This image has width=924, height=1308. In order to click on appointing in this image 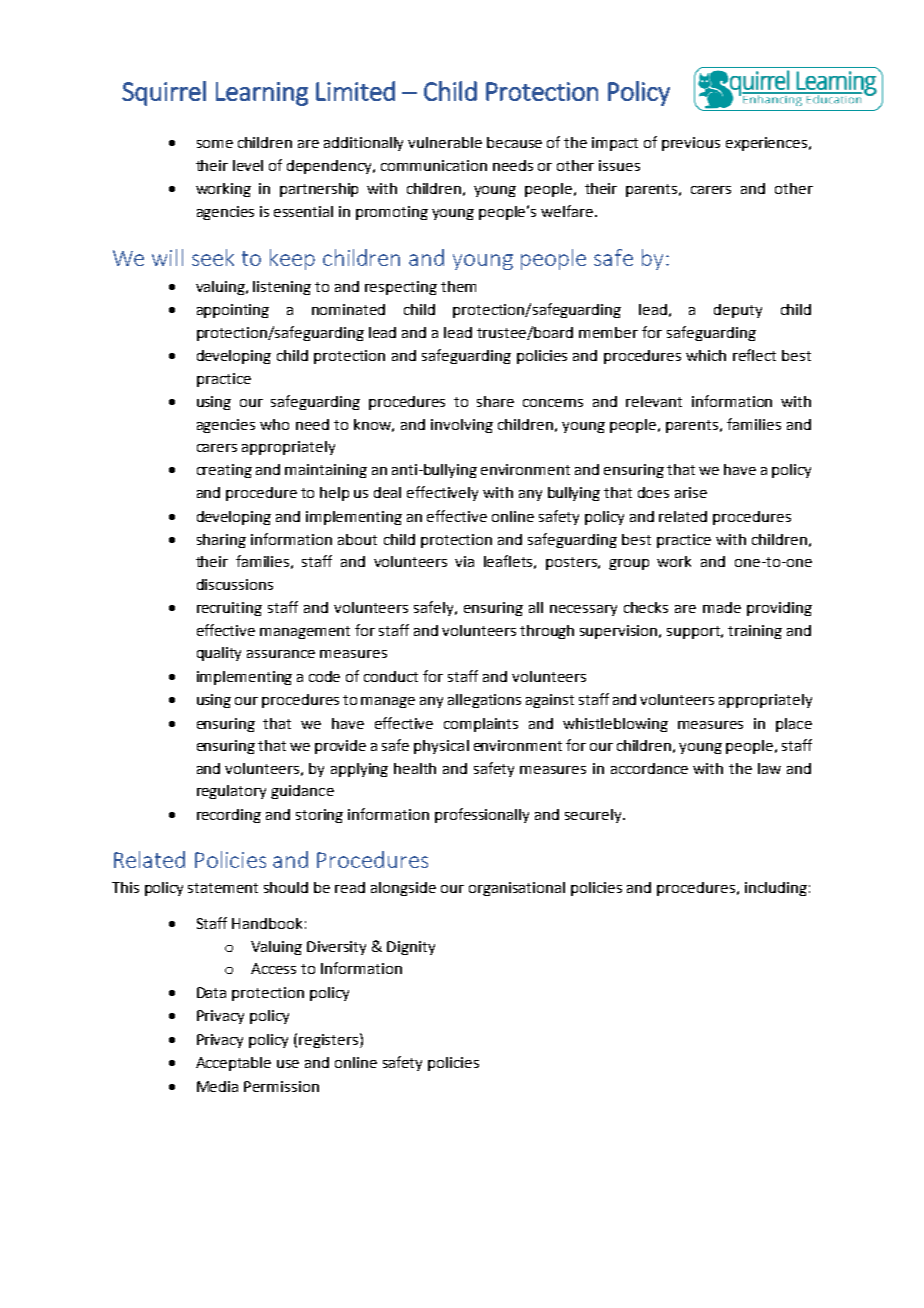, I will do `click(233, 311)`.
